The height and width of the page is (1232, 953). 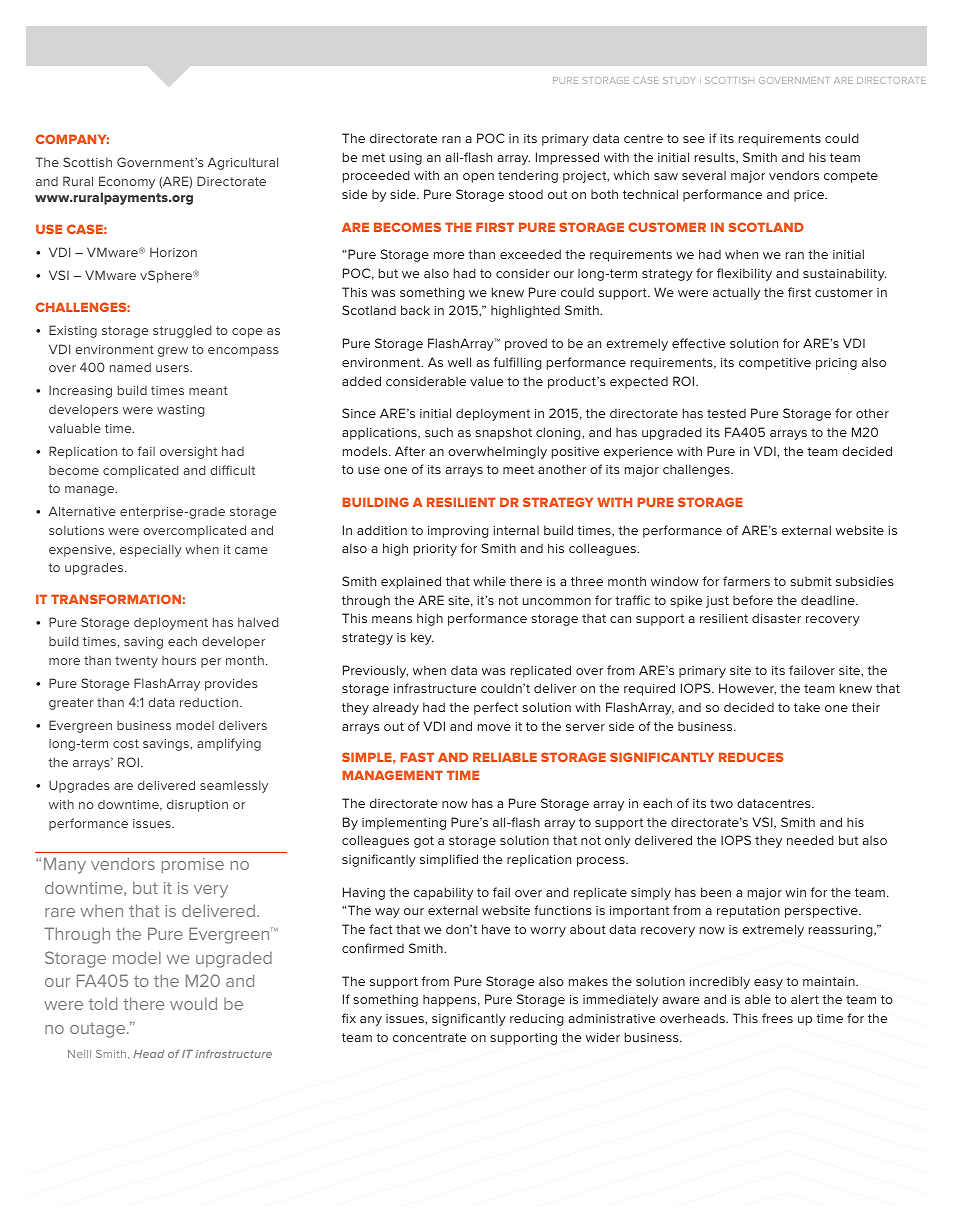 I want to click on would, so click(x=193, y=1003).
